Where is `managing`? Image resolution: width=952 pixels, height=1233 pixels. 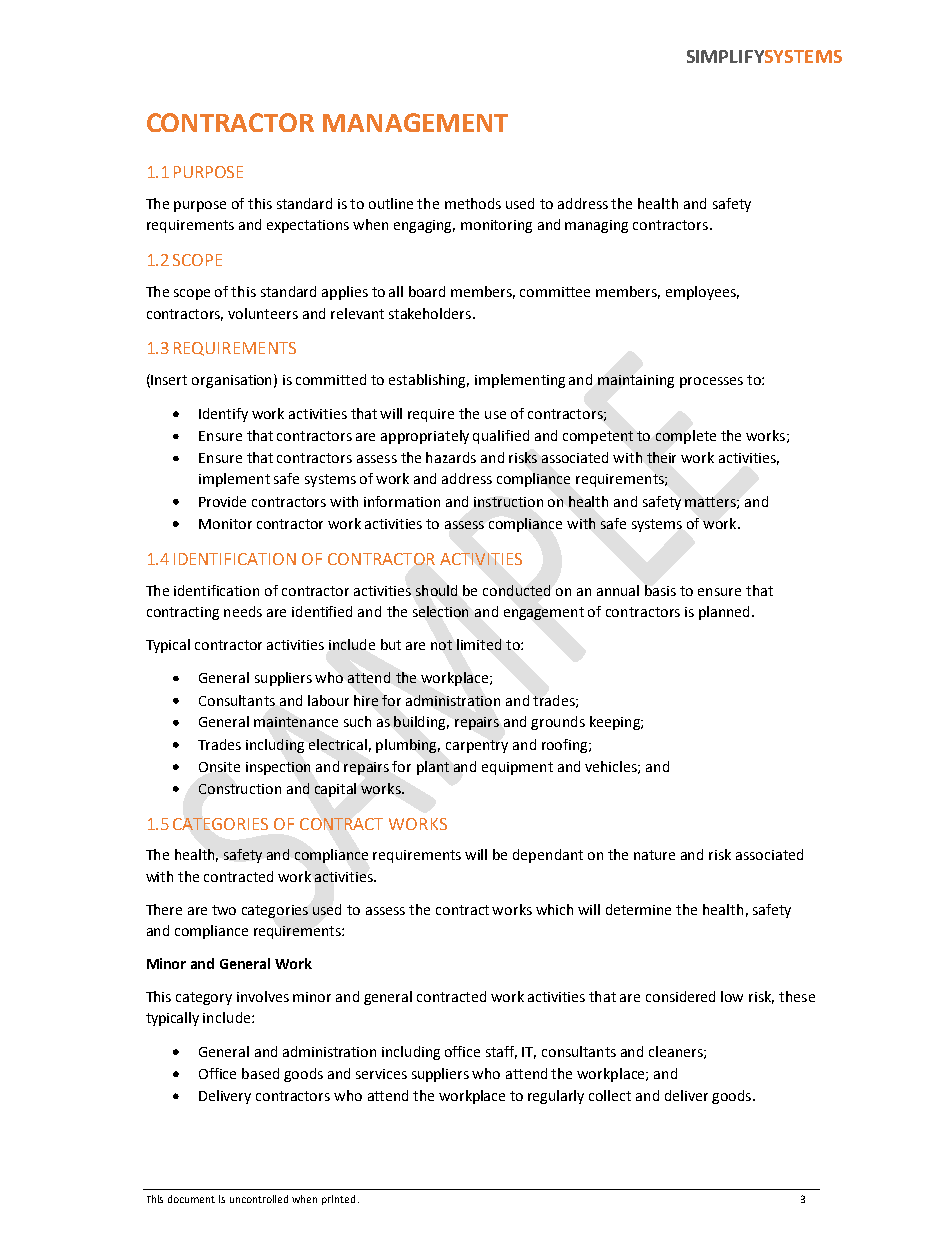 managing is located at coordinates (596, 226).
